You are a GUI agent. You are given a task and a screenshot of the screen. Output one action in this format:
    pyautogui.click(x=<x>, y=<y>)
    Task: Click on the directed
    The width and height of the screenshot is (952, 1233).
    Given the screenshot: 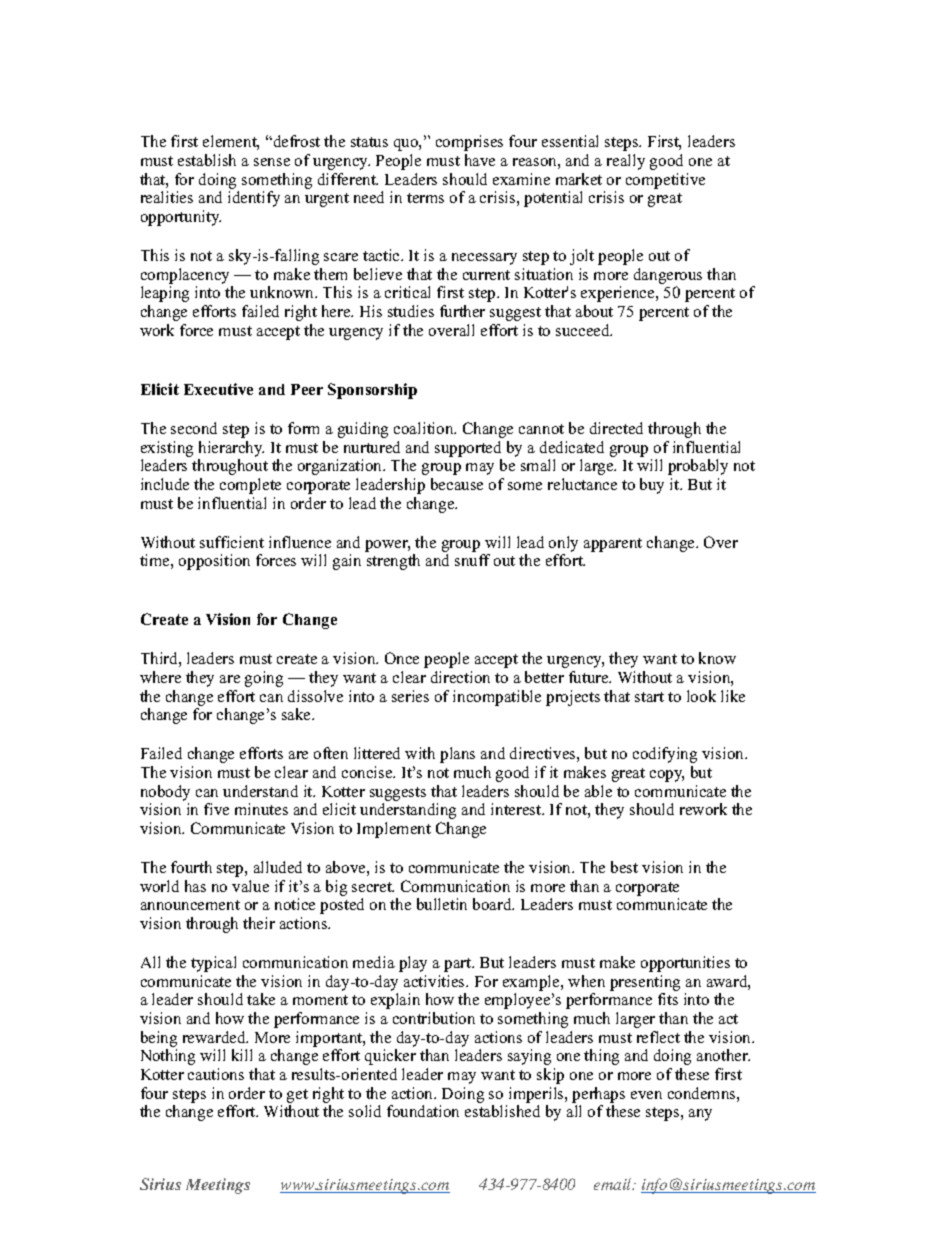 What is the action you would take?
    pyautogui.click(x=616, y=428)
